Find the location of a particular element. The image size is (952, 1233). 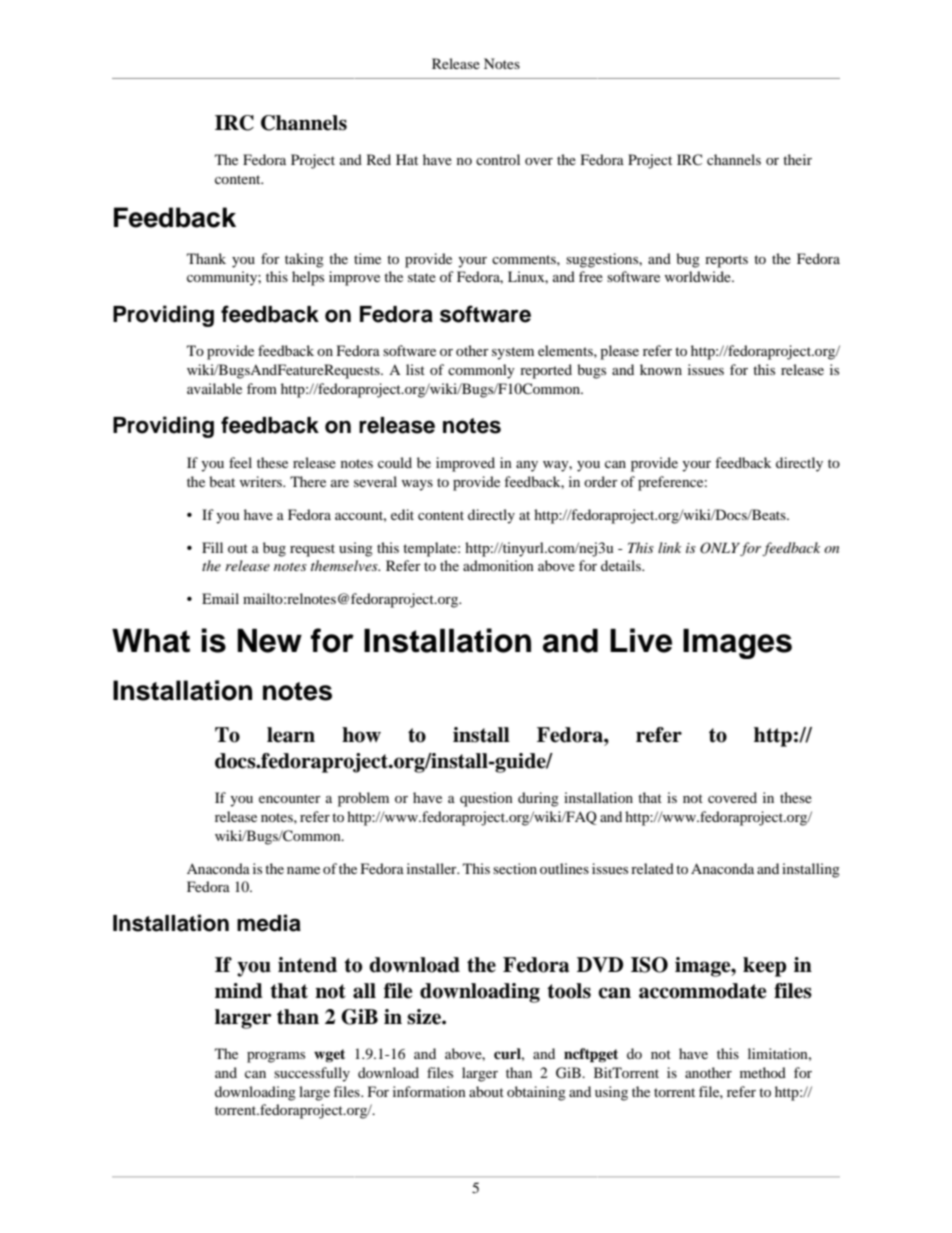

Email is located at coordinates (220, 598).
